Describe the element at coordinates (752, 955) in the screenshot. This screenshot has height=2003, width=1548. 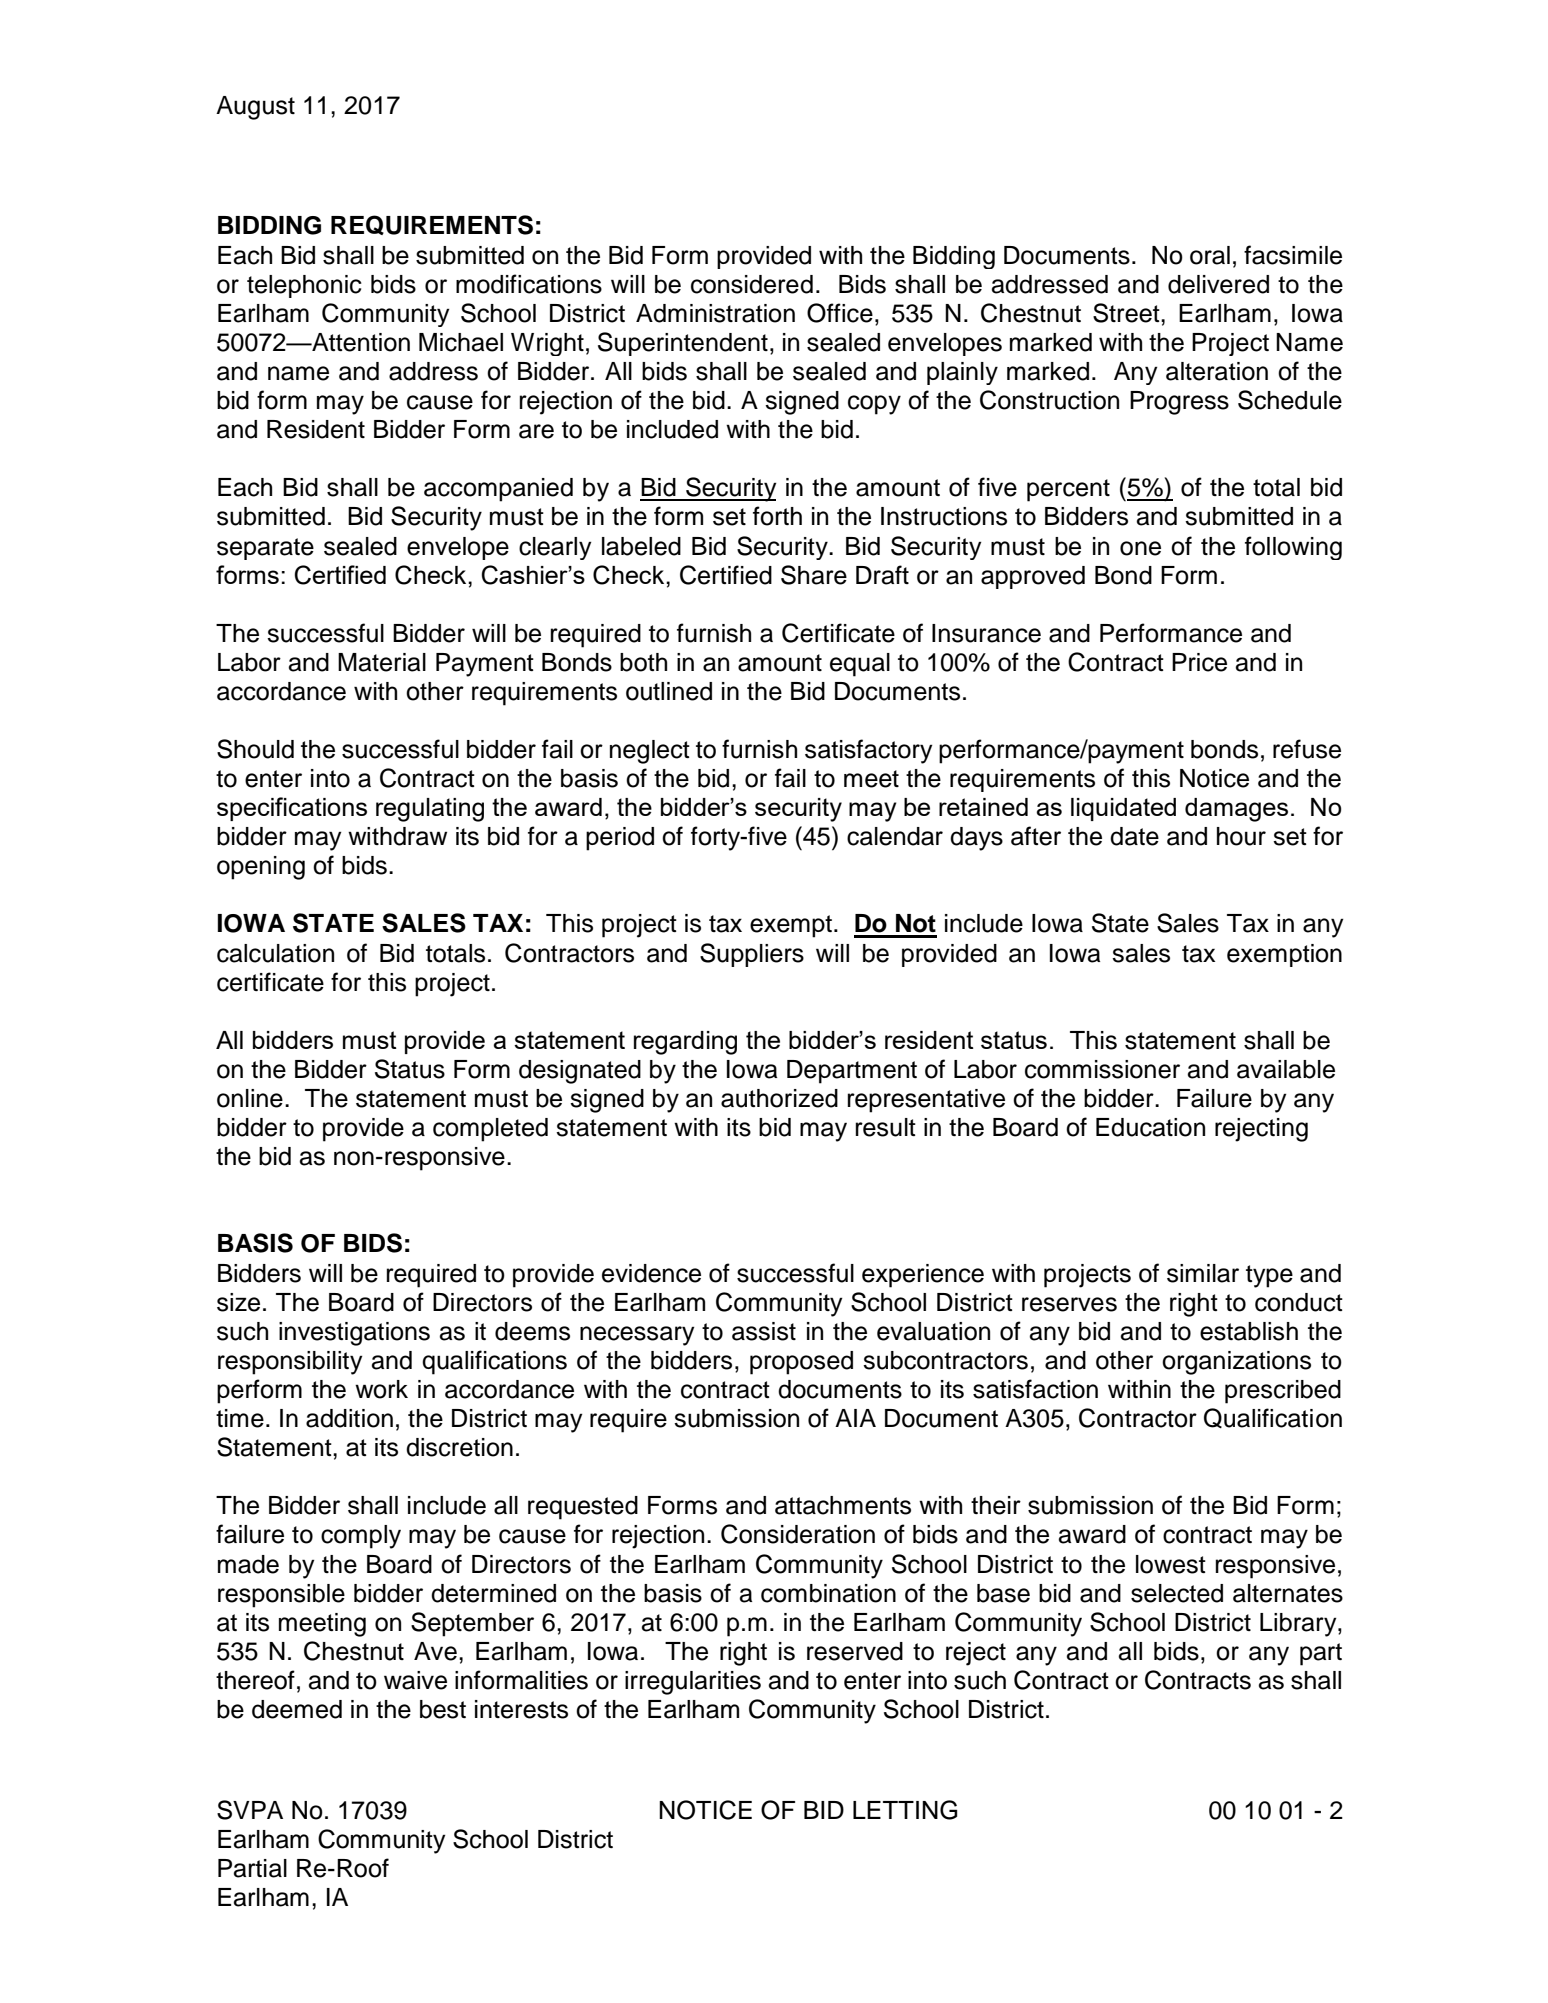
I see `Suppliers` at that location.
